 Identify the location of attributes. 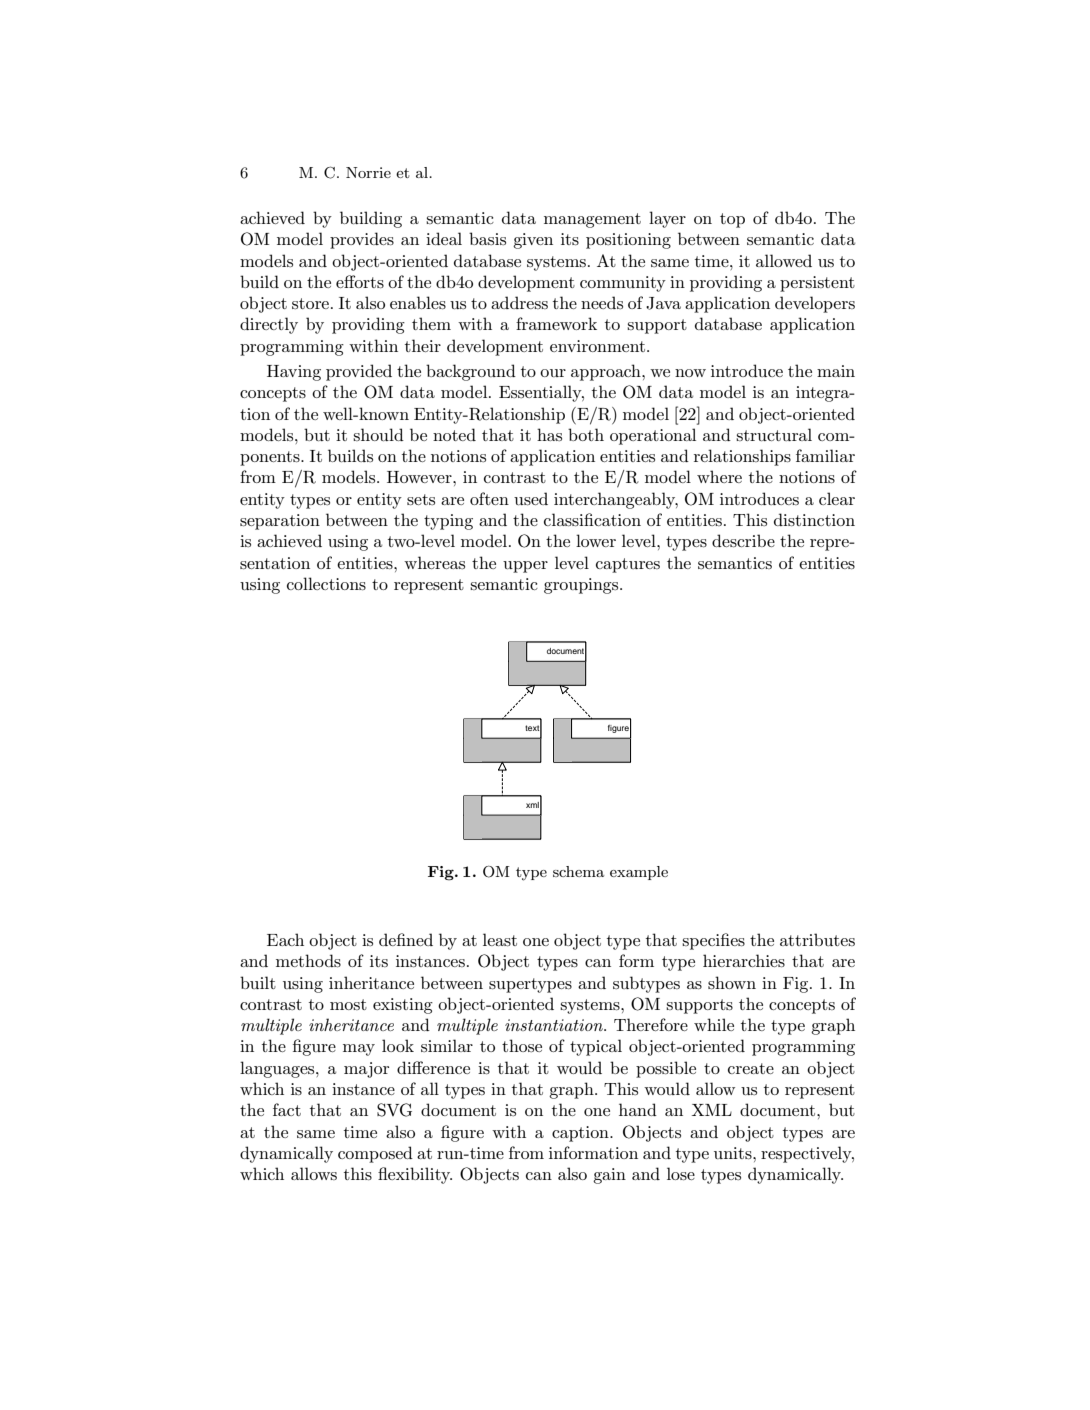
(817, 939).
